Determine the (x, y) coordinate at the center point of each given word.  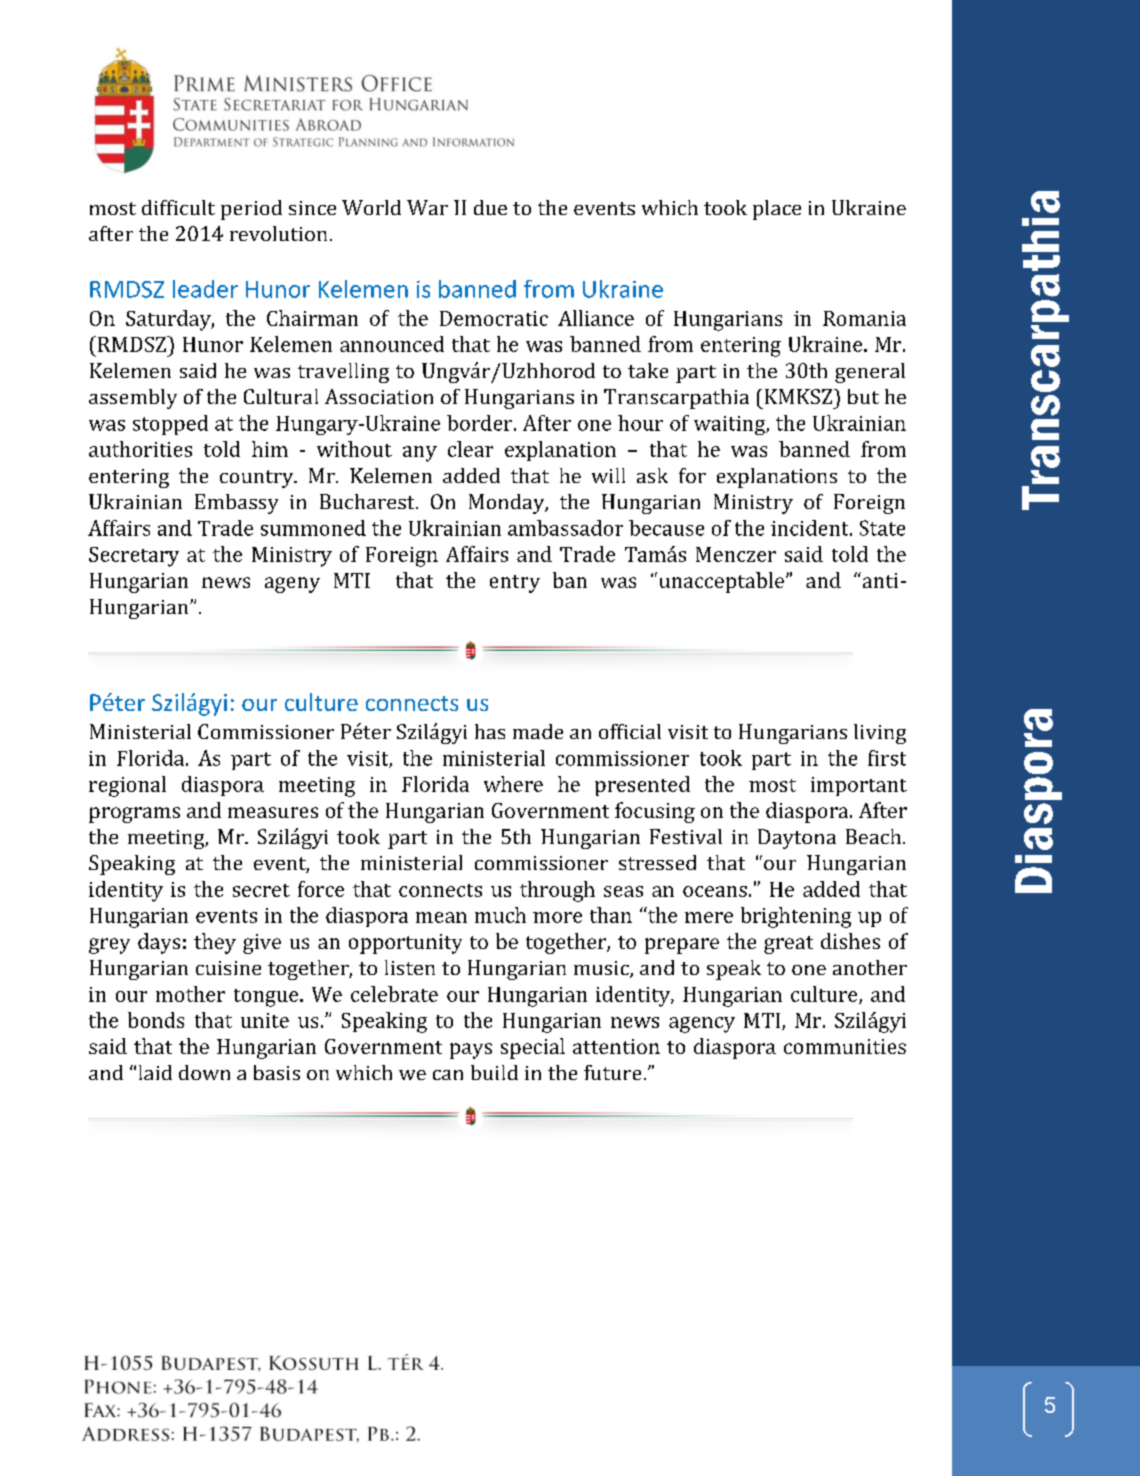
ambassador (565, 528)
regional (127, 786)
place (777, 210)
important (859, 786)
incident (811, 528)
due (490, 207)
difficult (178, 207)
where (513, 784)
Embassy (236, 504)
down (204, 1072)
